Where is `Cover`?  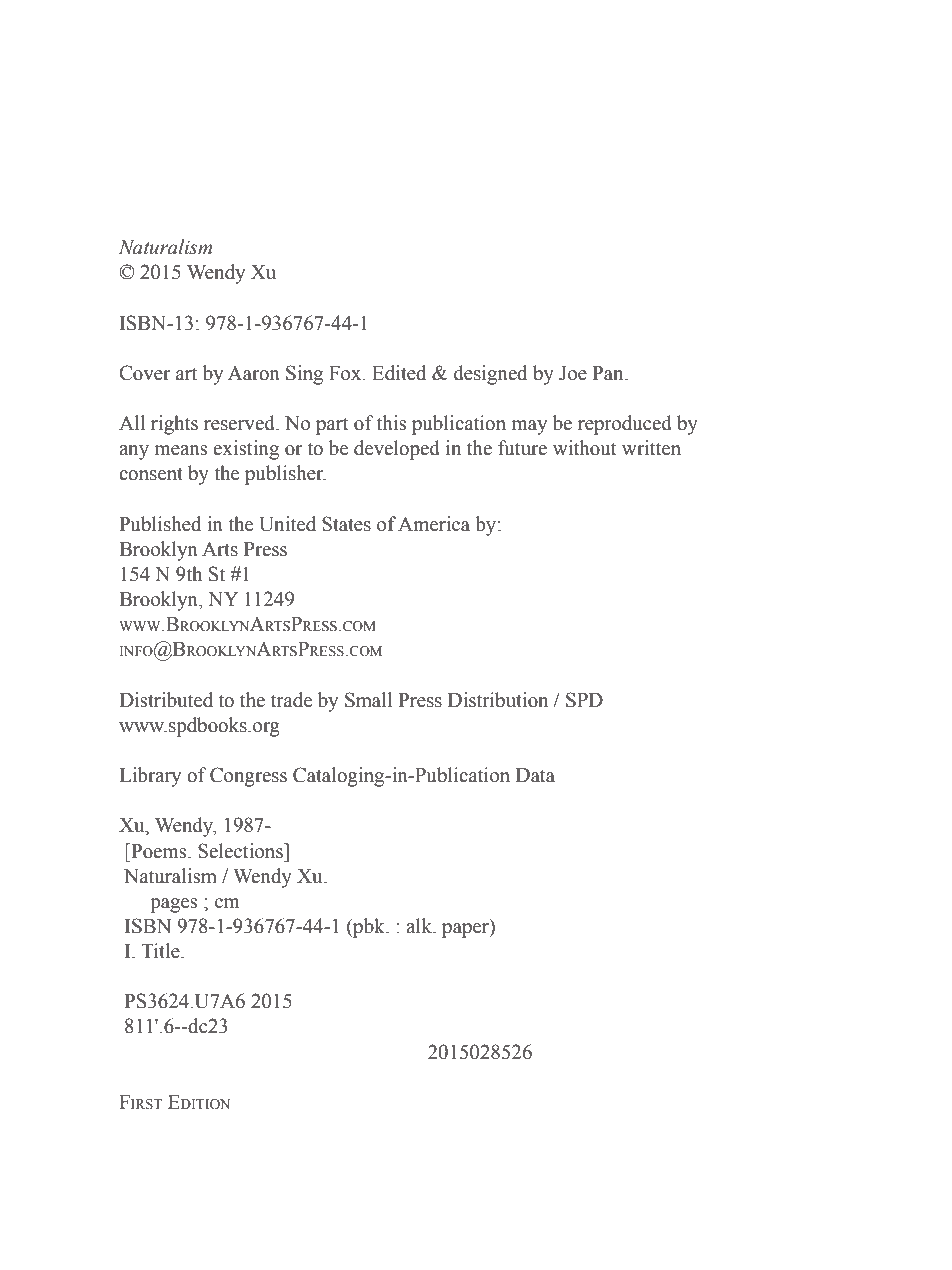 Cover is located at coordinates (144, 373).
